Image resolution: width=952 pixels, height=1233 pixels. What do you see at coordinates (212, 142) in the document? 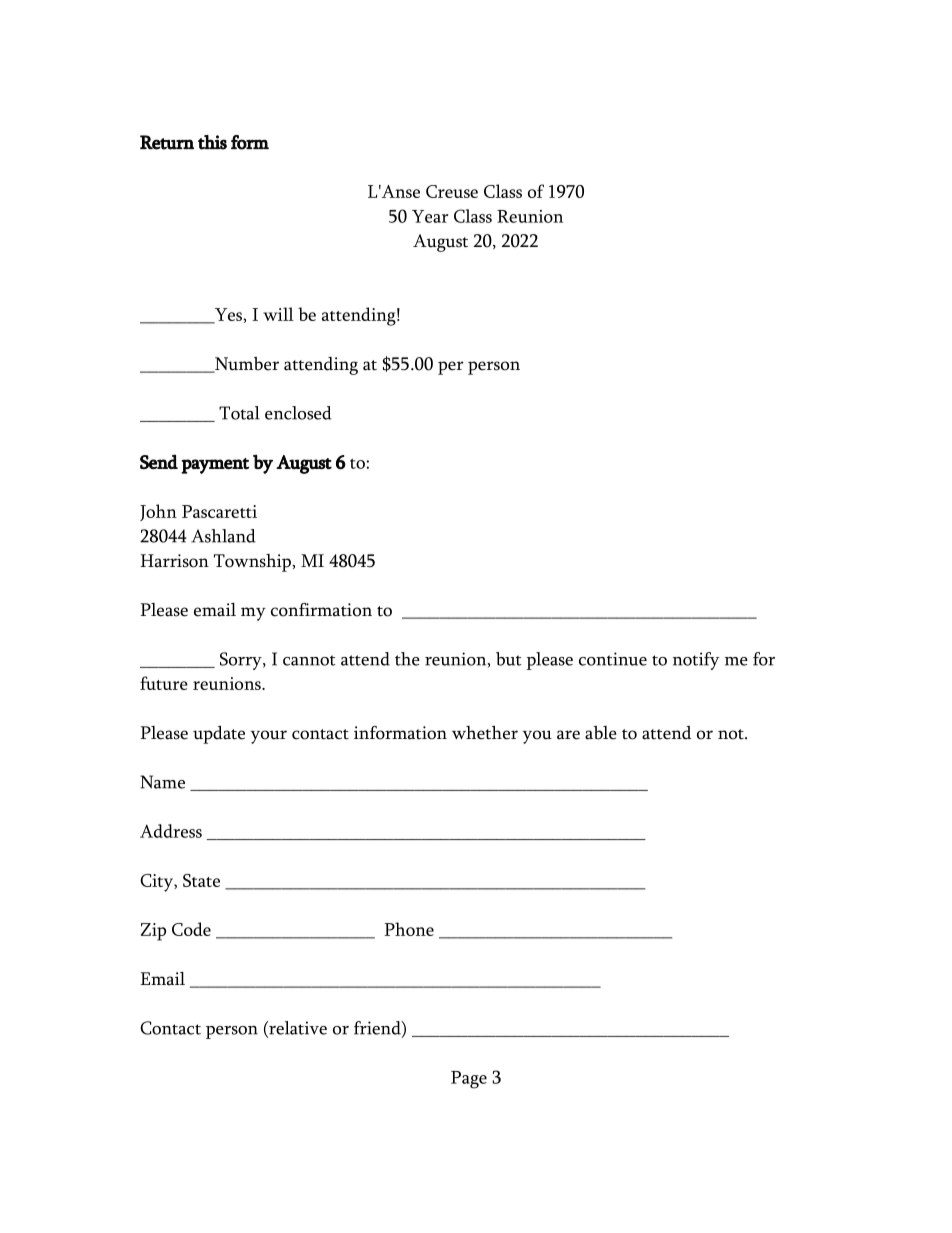
I see `this` at bounding box center [212, 142].
